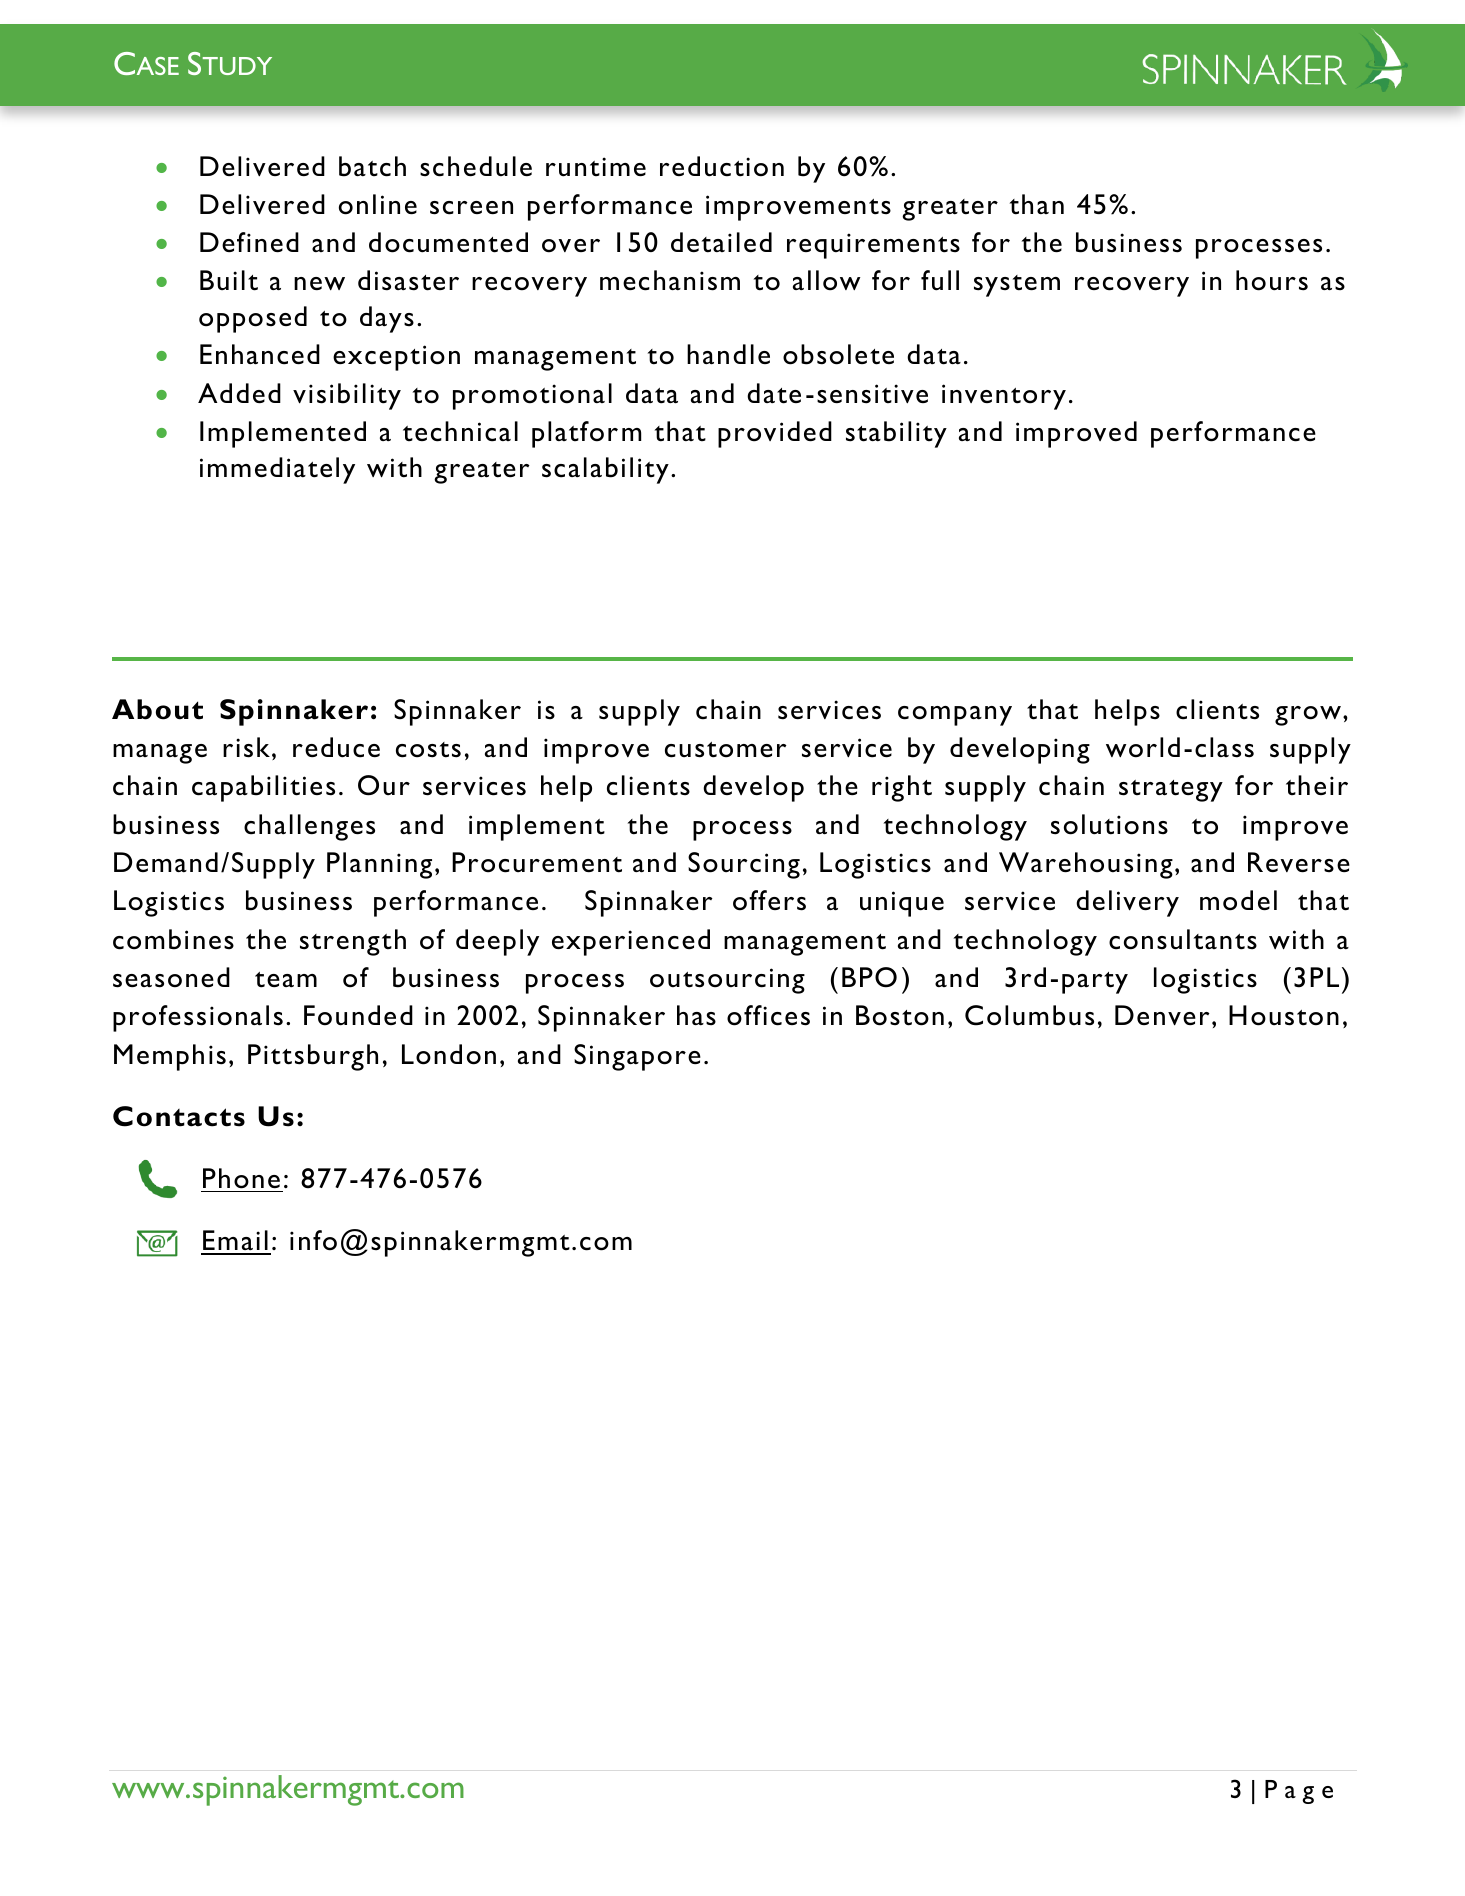 The image size is (1465, 1896). I want to click on Phone, so click(241, 1178).
